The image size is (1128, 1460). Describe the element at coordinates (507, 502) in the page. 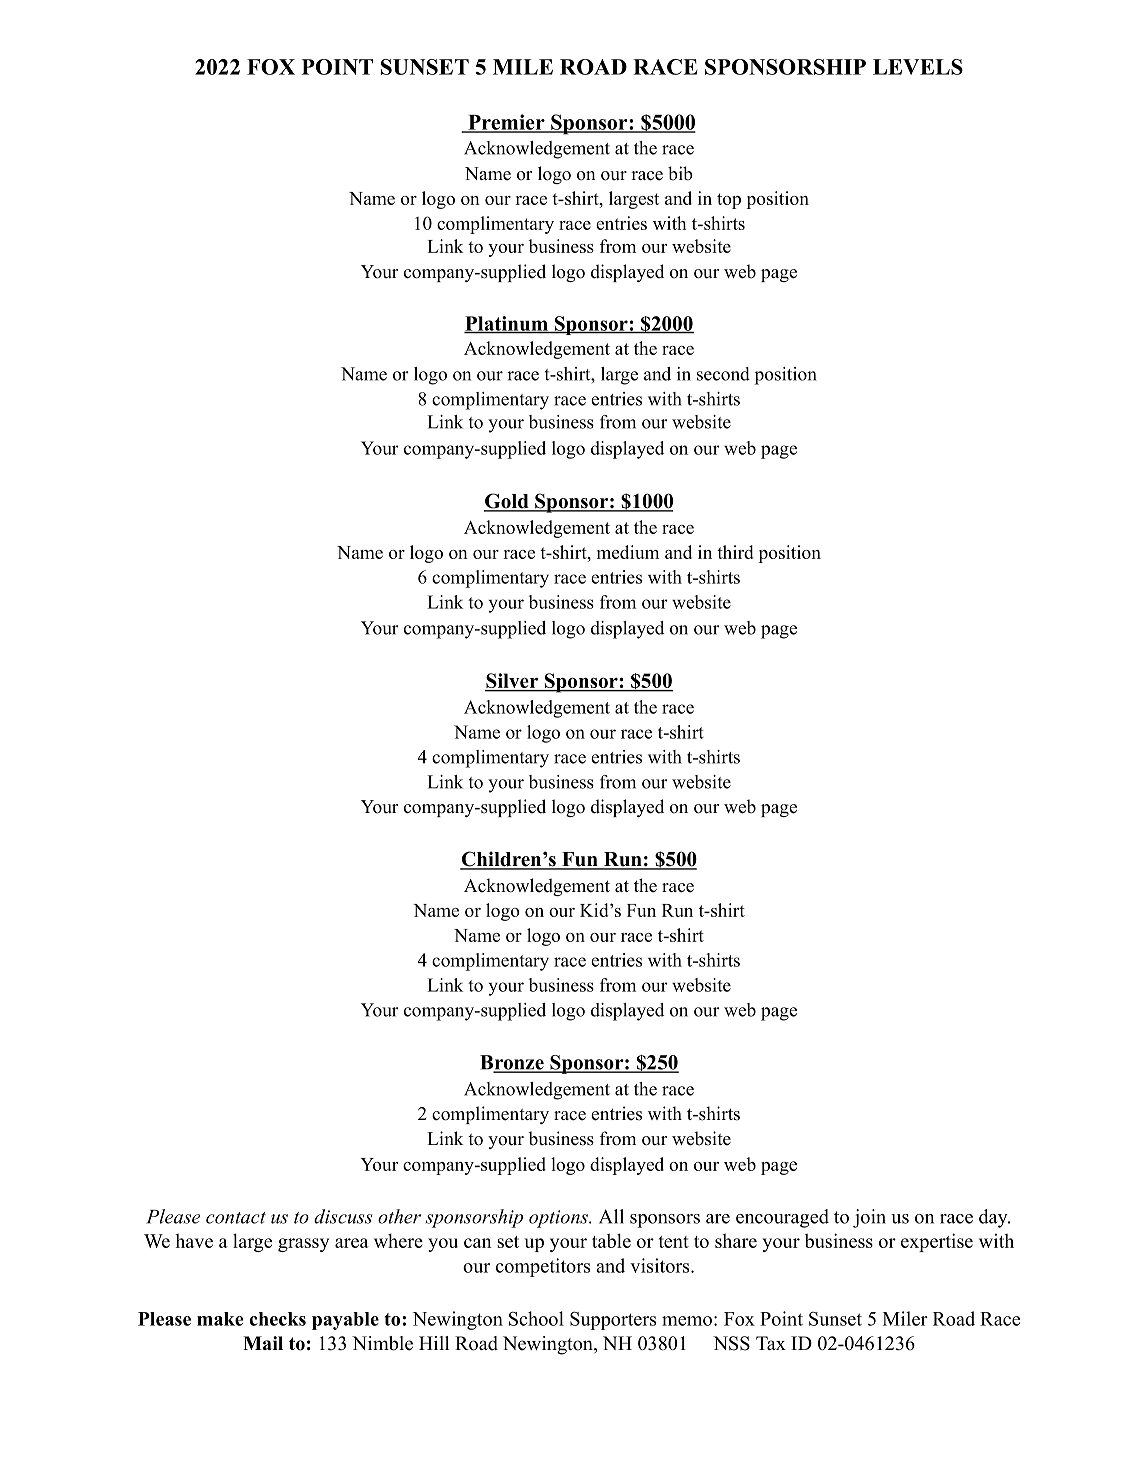

I see `Gold` at that location.
